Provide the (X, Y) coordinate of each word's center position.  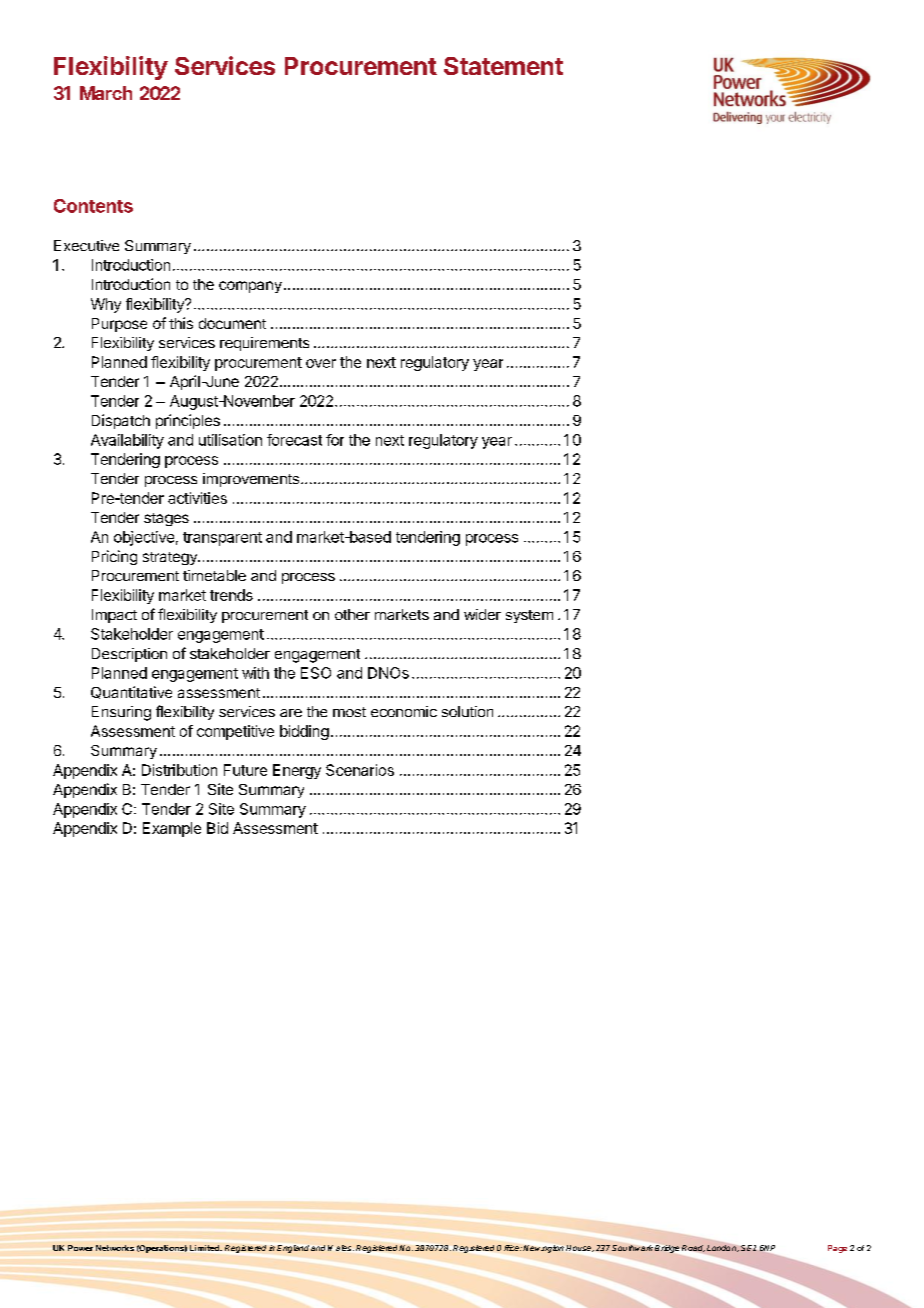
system (529, 616)
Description (129, 655)
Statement (503, 66)
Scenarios (360, 770)
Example (172, 829)
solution (467, 711)
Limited (206, 1248)
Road (693, 1248)
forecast (294, 440)
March (106, 93)
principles (188, 421)
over (321, 363)
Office (509, 1248)
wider (482, 614)
